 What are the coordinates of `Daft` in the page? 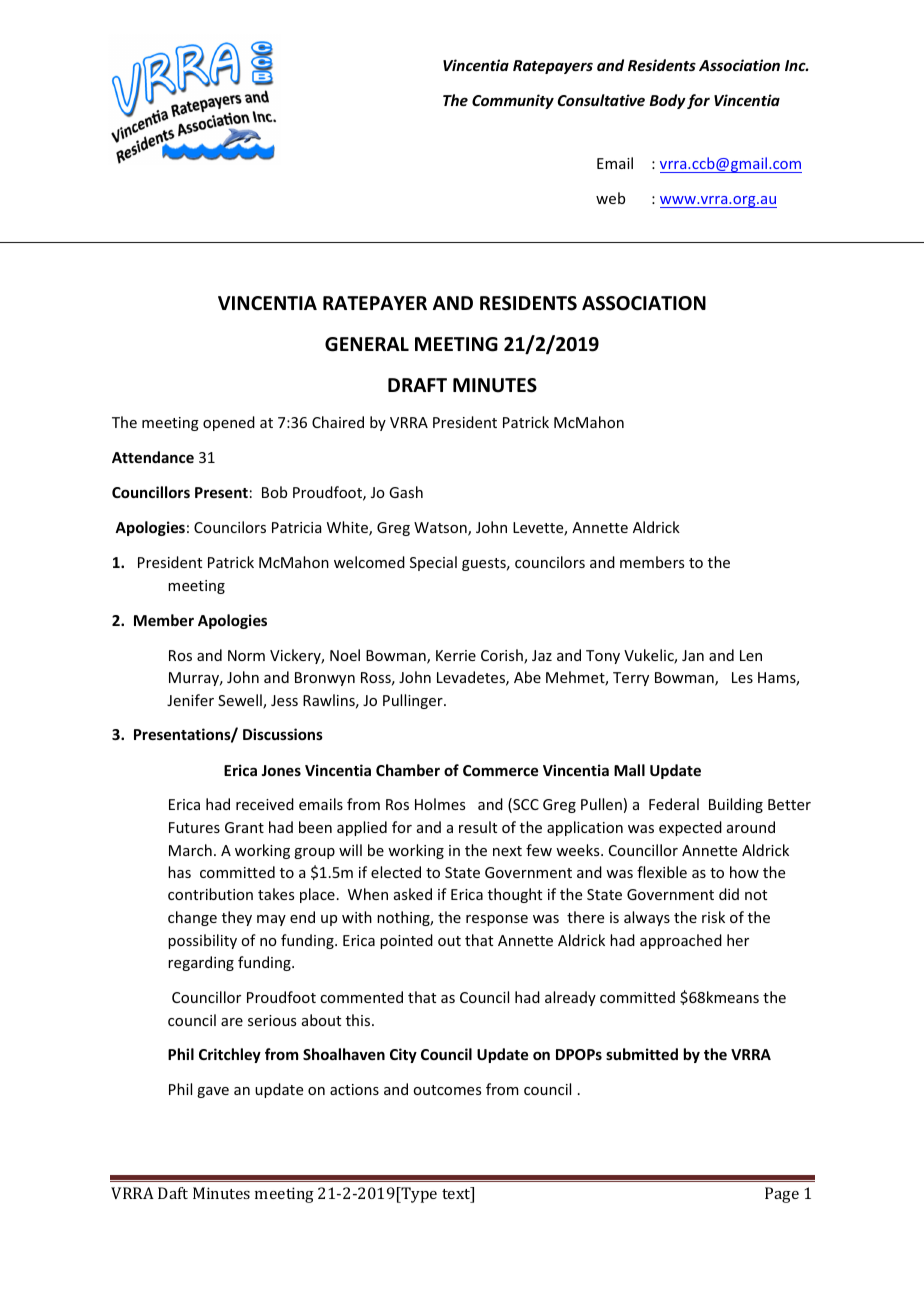 It's located at (173, 1193).
